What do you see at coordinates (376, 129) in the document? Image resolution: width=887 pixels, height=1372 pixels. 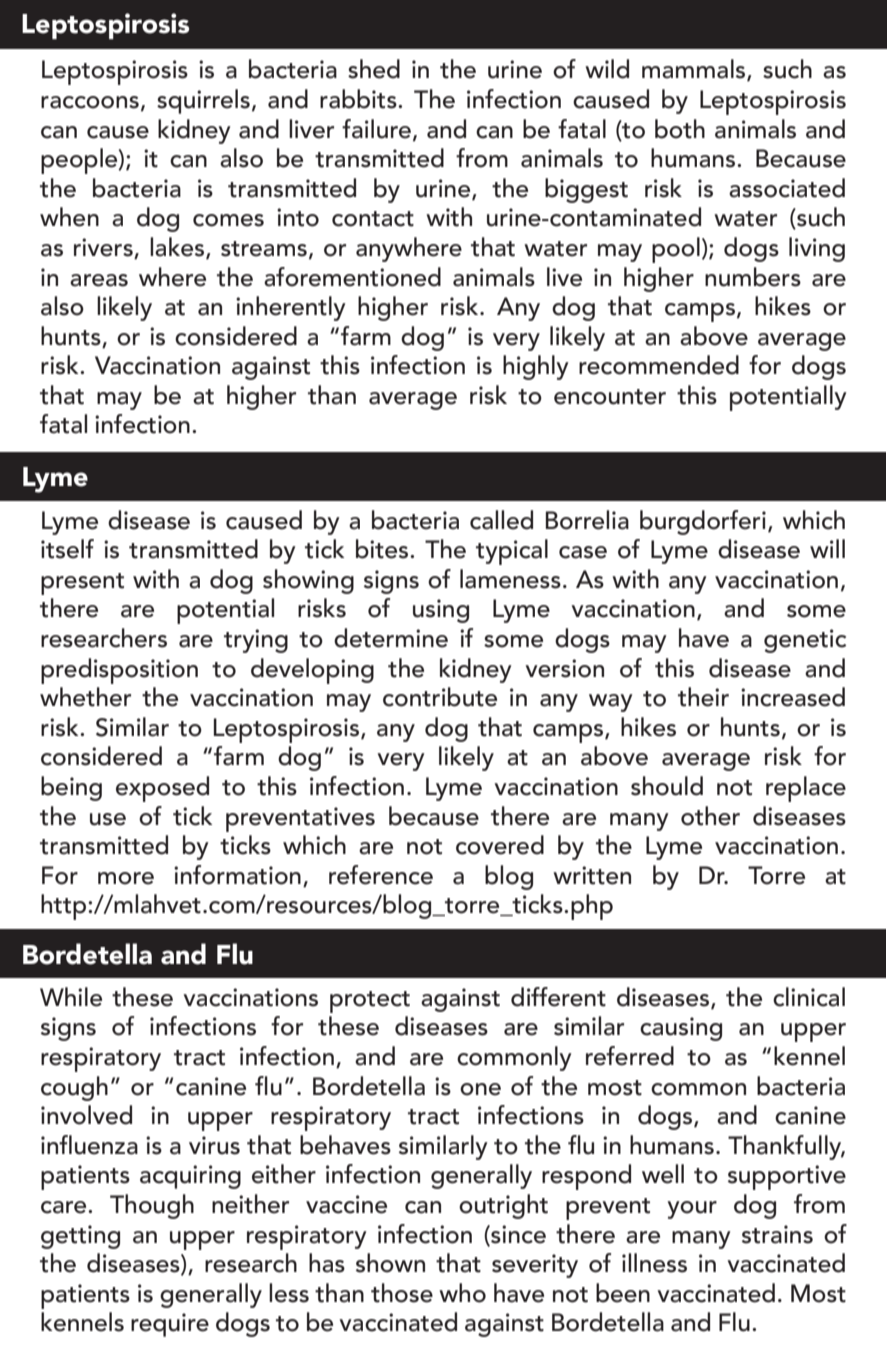 I see `failure` at bounding box center [376, 129].
